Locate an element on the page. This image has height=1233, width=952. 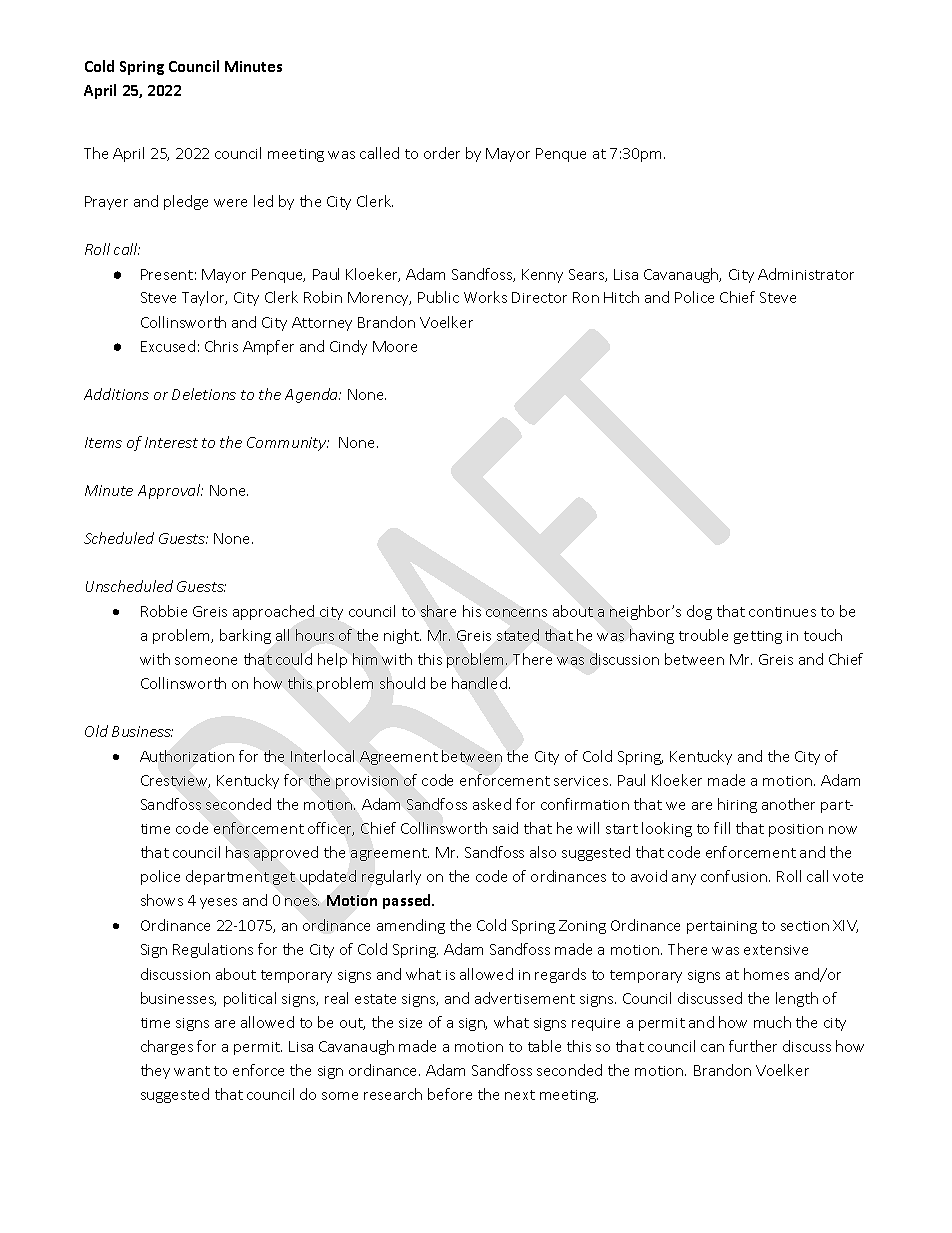
getting is located at coordinates (758, 637).
